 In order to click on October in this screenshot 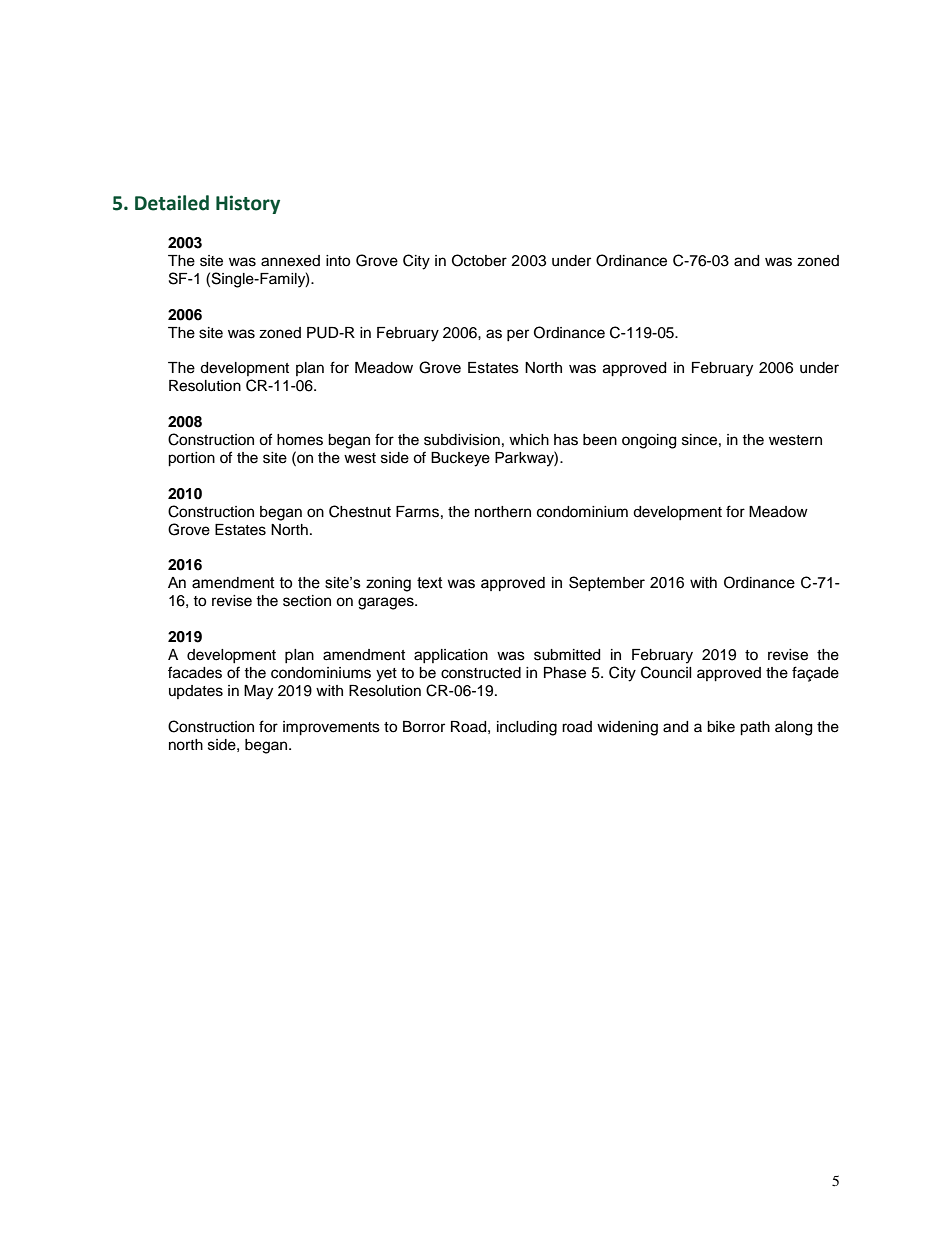, I will do `click(479, 260)`.
